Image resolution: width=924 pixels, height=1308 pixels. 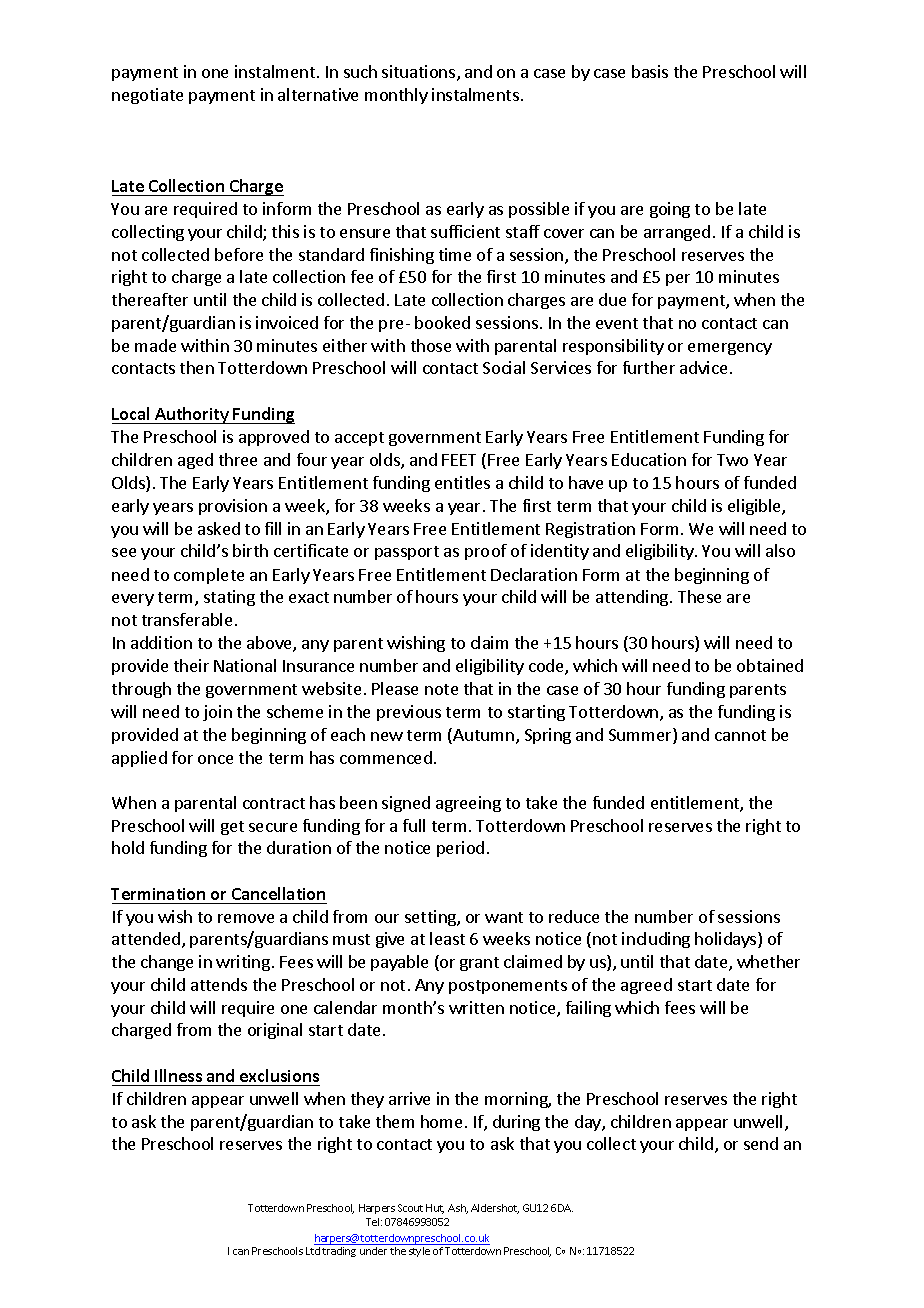 I want to click on period, so click(x=460, y=849).
